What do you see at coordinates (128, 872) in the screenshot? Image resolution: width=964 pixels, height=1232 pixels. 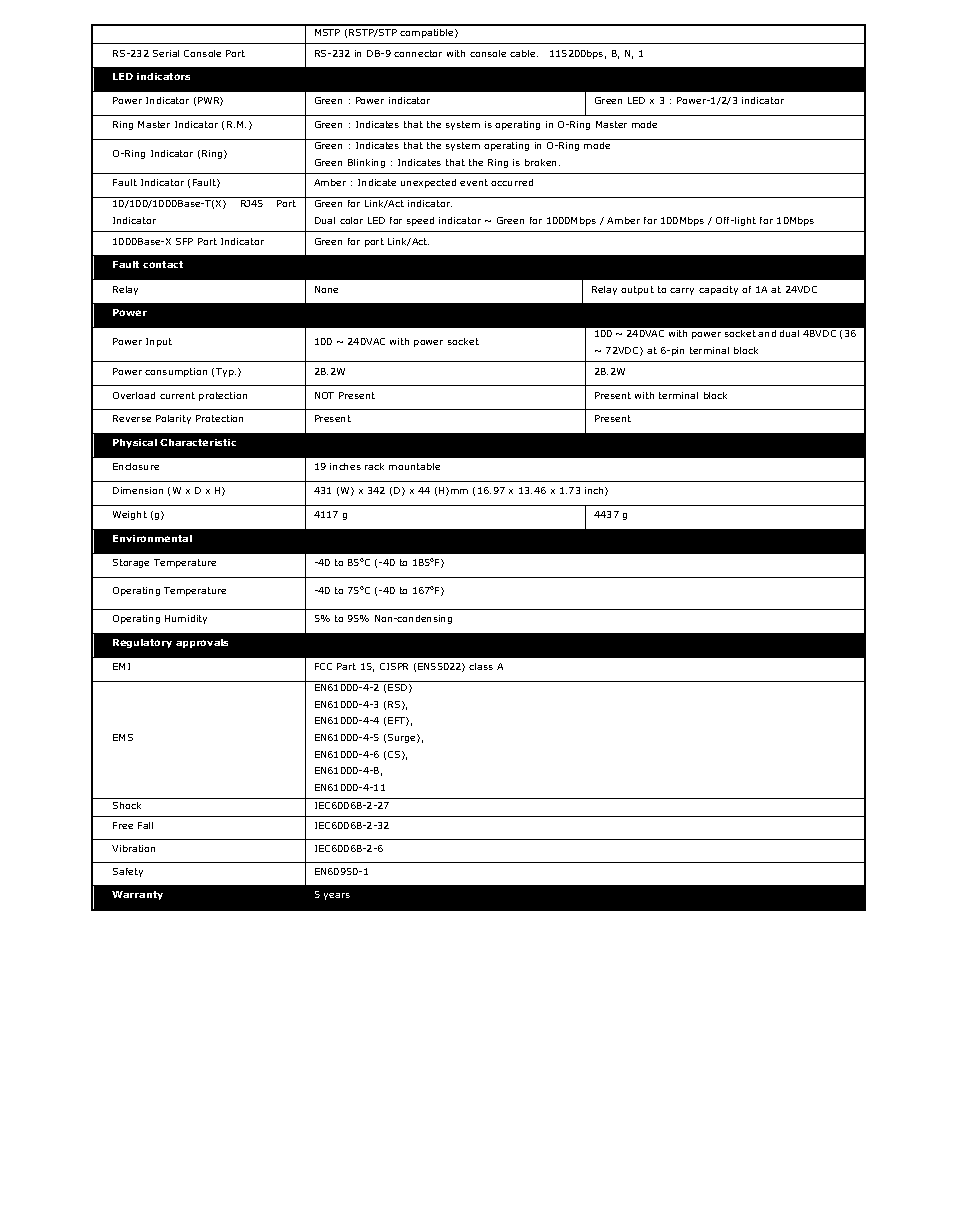 I see `Safety` at bounding box center [128, 872].
